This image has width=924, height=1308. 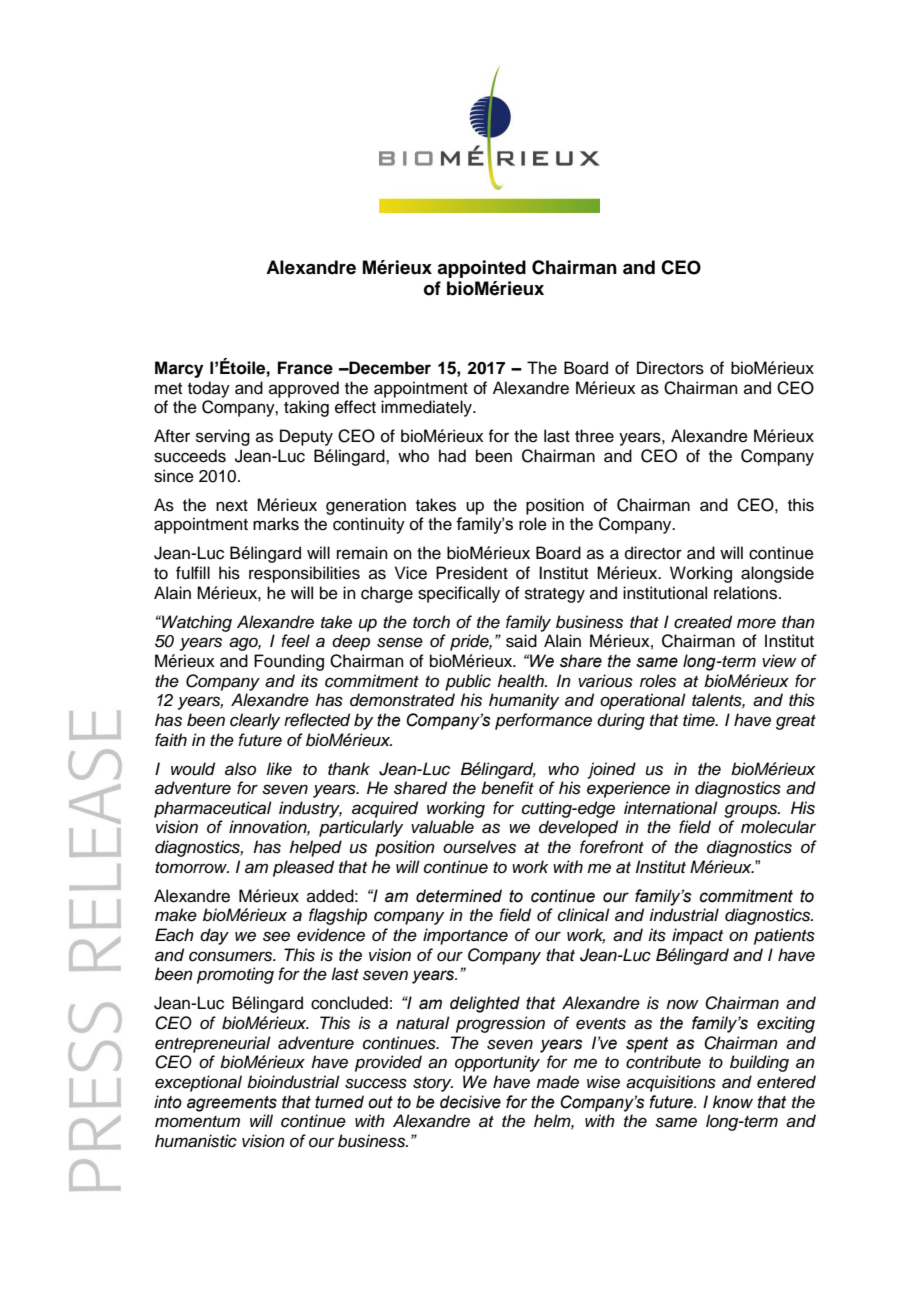 What do you see at coordinates (594, 436) in the image?
I see `three` at bounding box center [594, 436].
